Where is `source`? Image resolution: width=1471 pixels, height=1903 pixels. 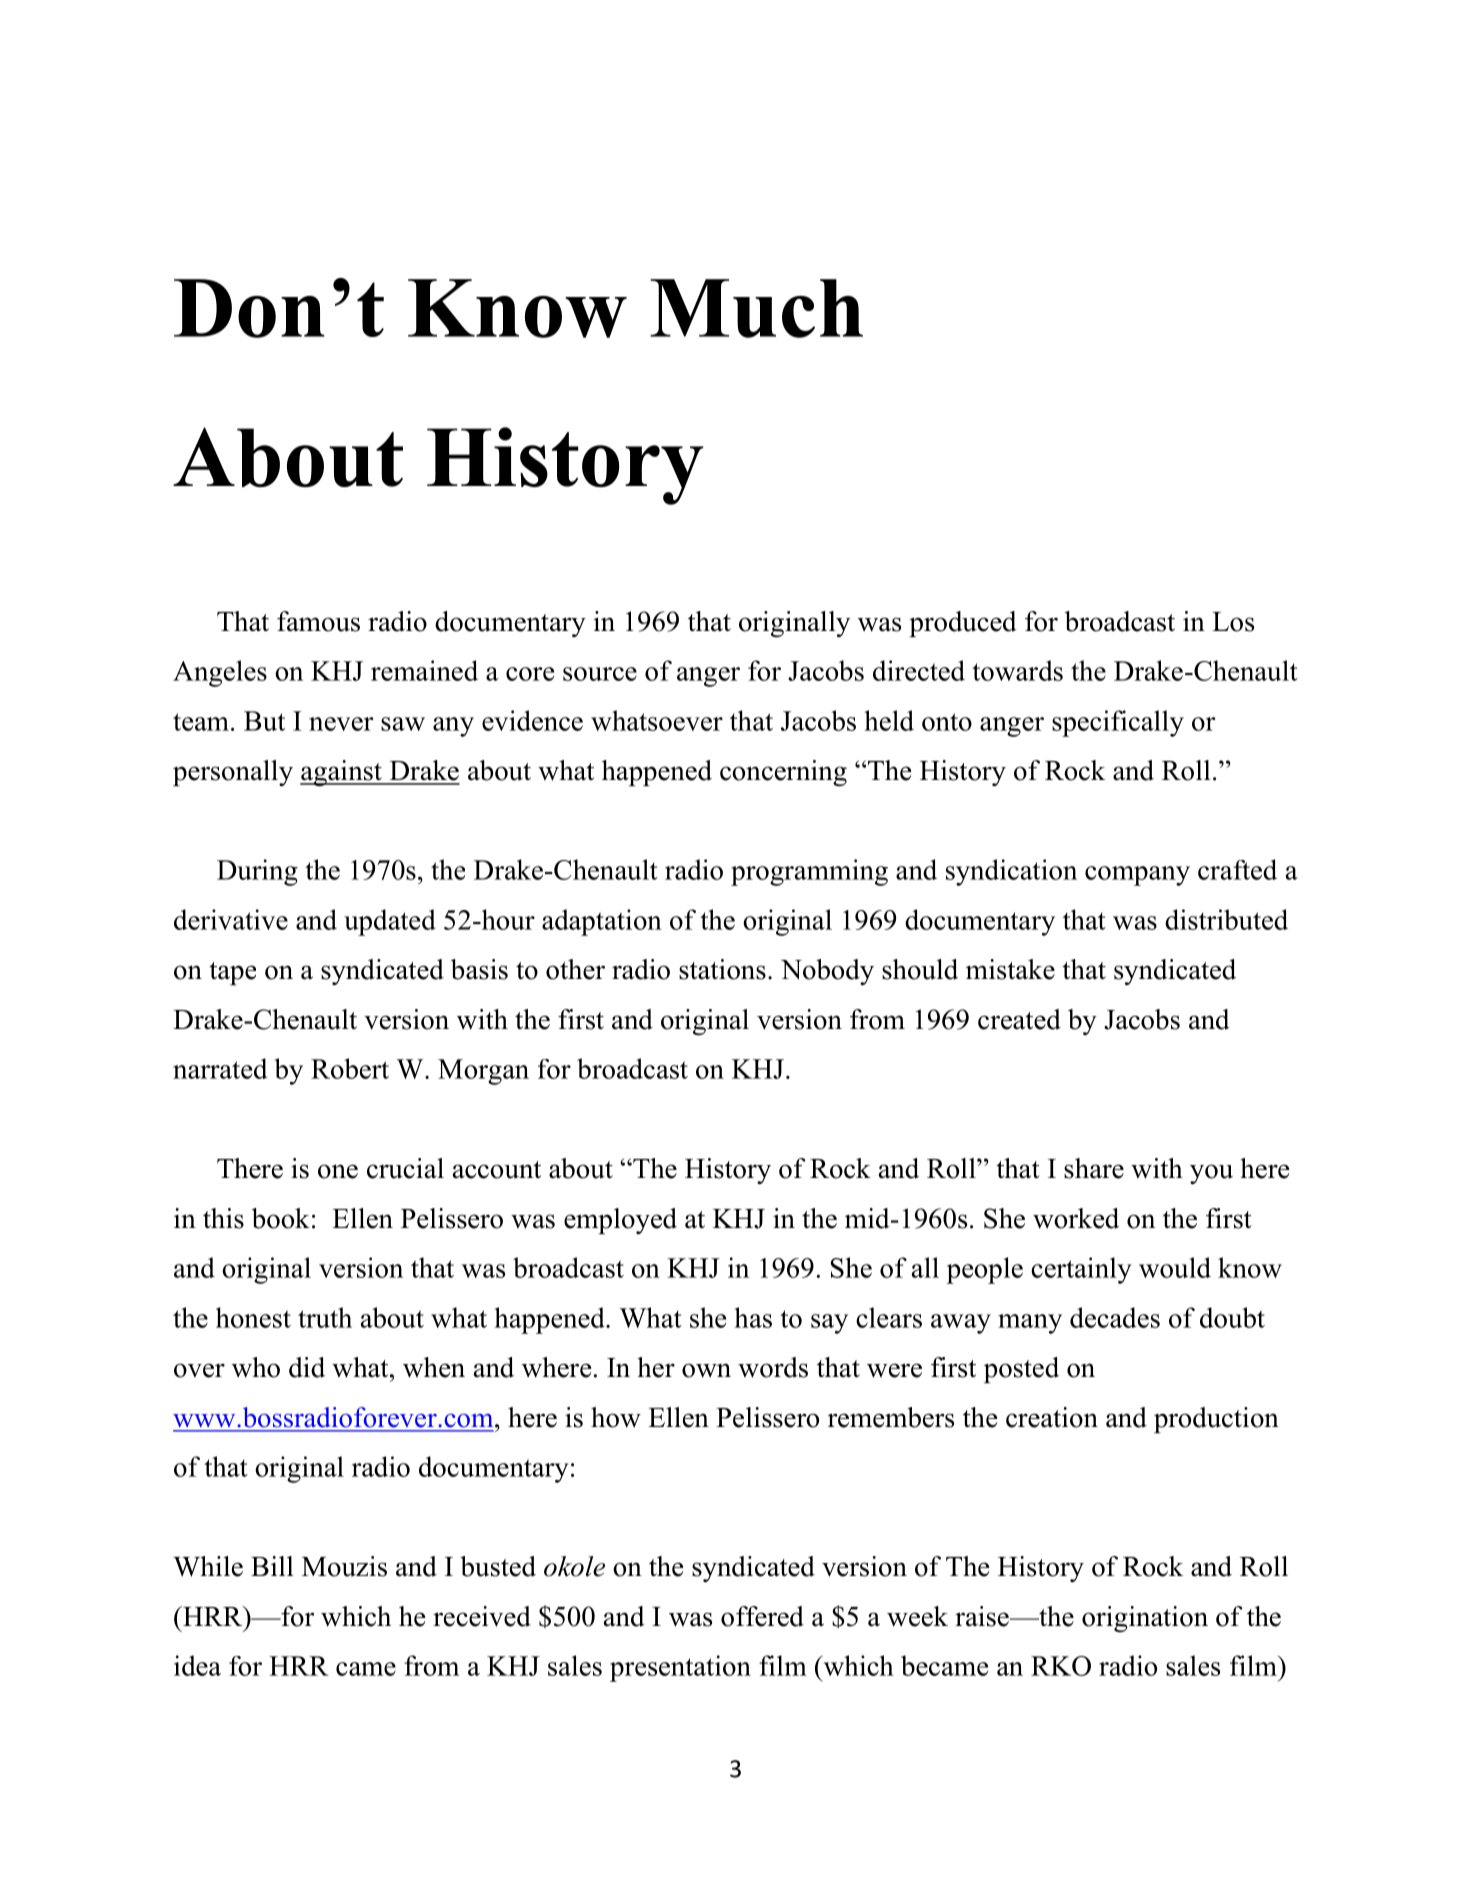 source is located at coordinates (600, 674).
